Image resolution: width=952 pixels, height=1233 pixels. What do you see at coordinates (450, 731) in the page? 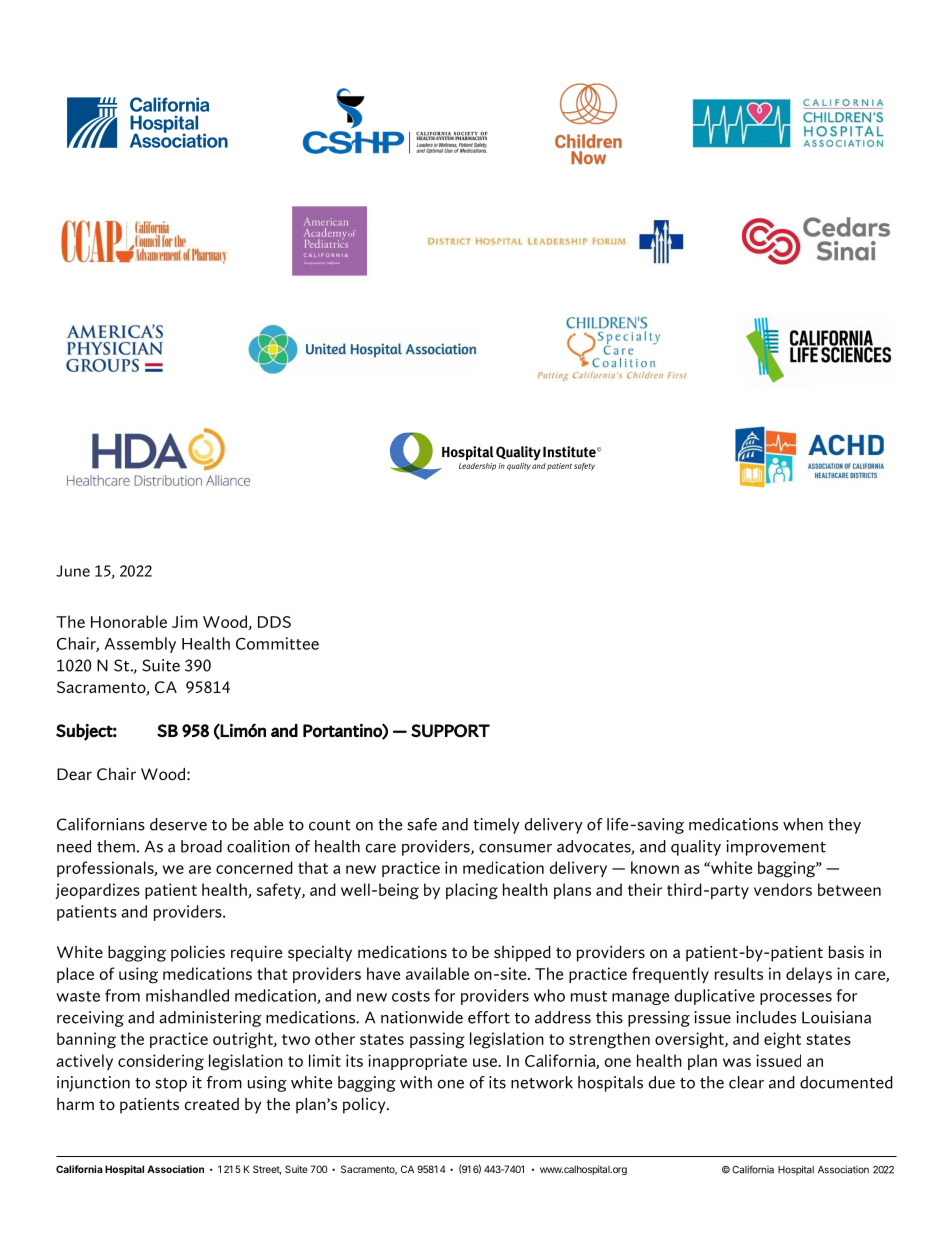
I see `SUPPORT` at bounding box center [450, 731].
